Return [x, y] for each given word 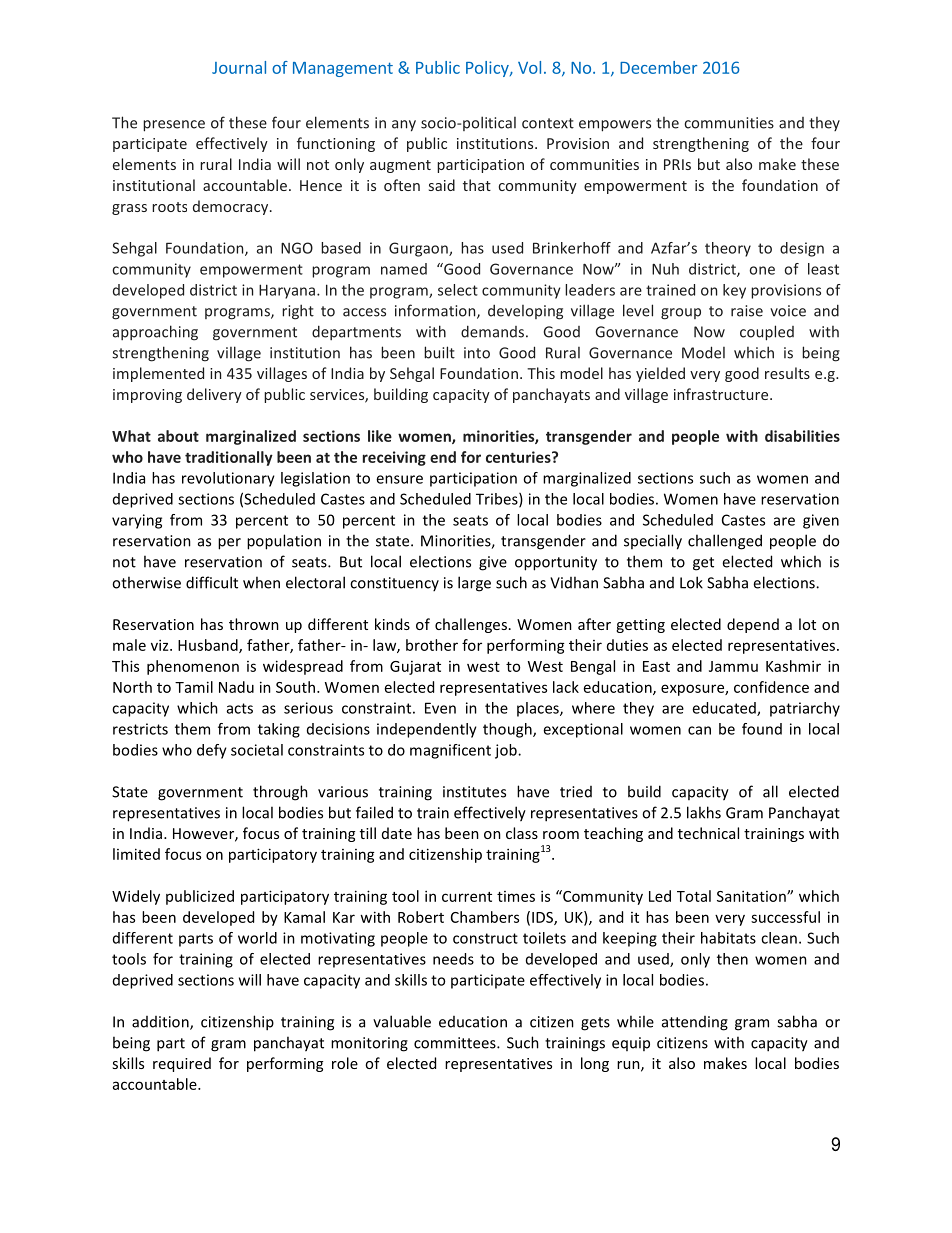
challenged [725, 542]
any [404, 126]
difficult [212, 582]
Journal [239, 67]
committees [456, 1043]
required [182, 1064]
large [474, 584]
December [658, 67]
